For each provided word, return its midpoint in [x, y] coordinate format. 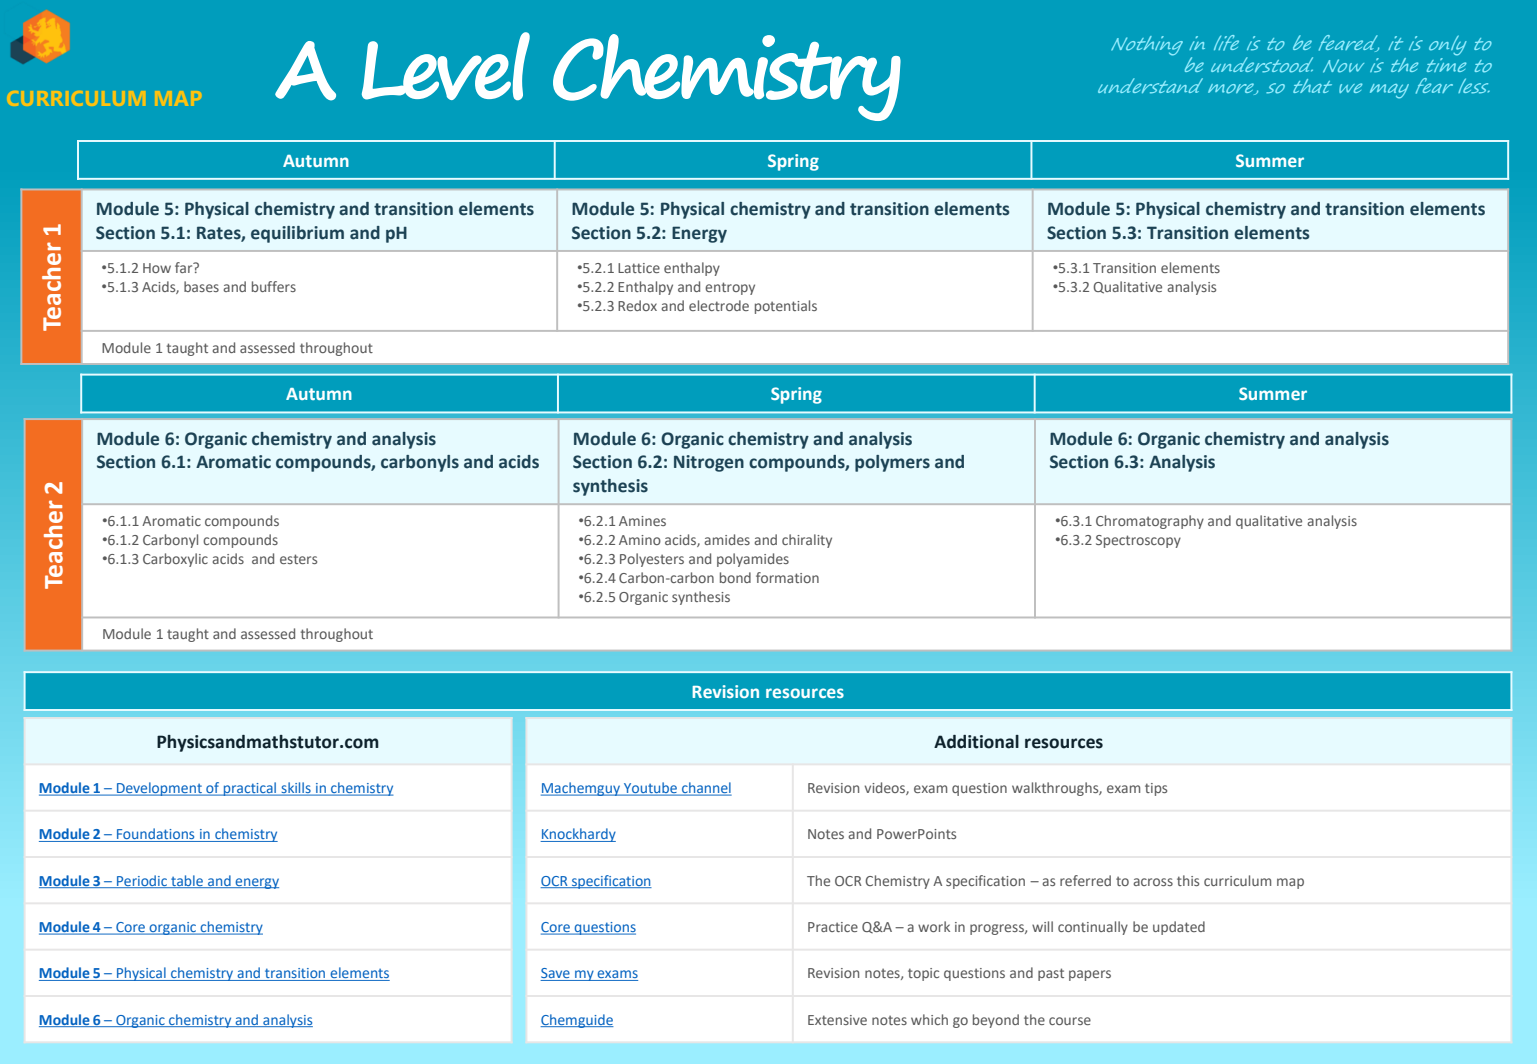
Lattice [639, 268]
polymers [892, 463]
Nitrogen [709, 463]
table [187, 881]
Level [446, 66]
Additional [976, 742]
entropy [730, 288]
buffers [274, 286]
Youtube [650, 789]
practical [250, 789]
